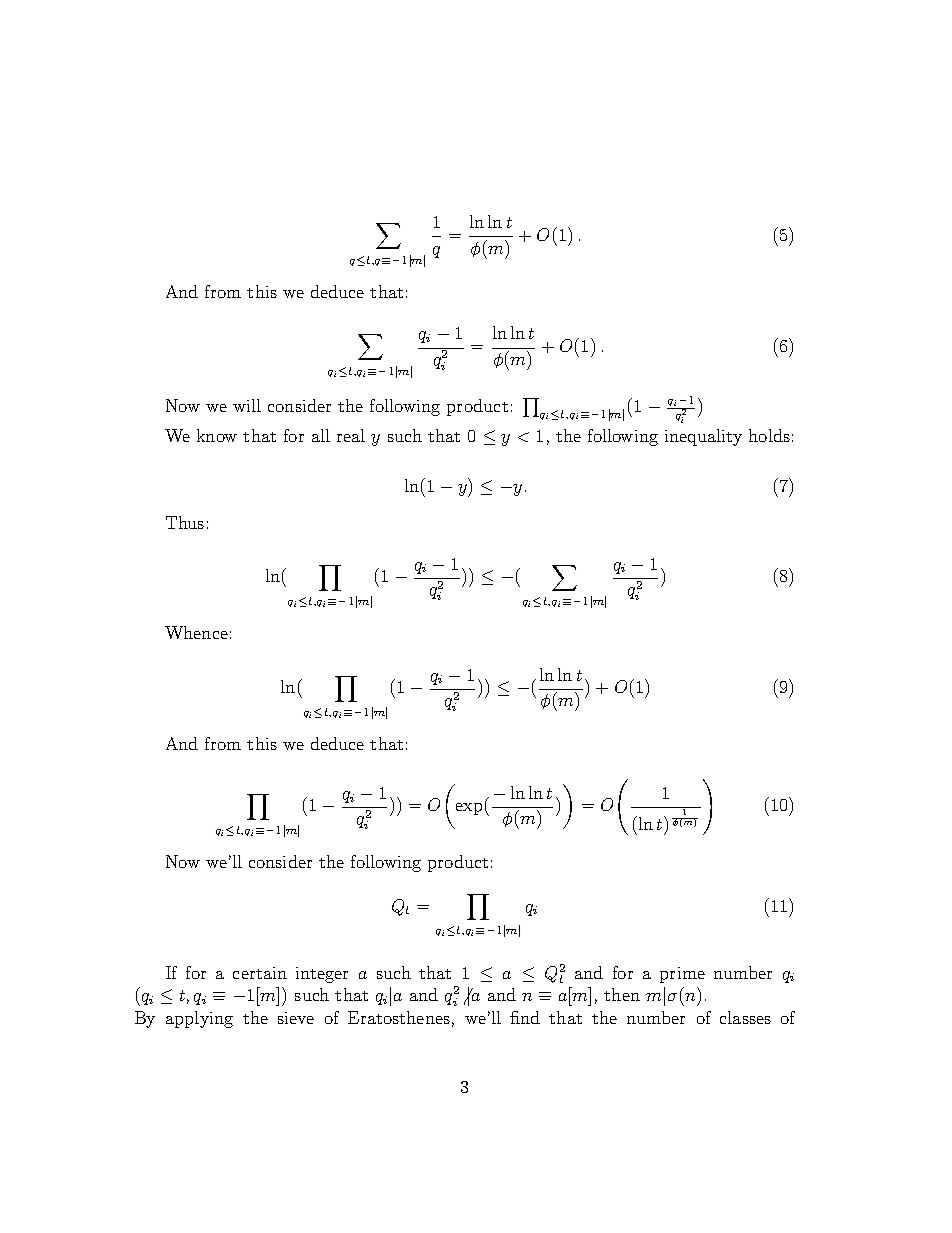 This image has width=952, height=1233. What do you see at coordinates (247, 405) in the image?
I see `will` at bounding box center [247, 405].
